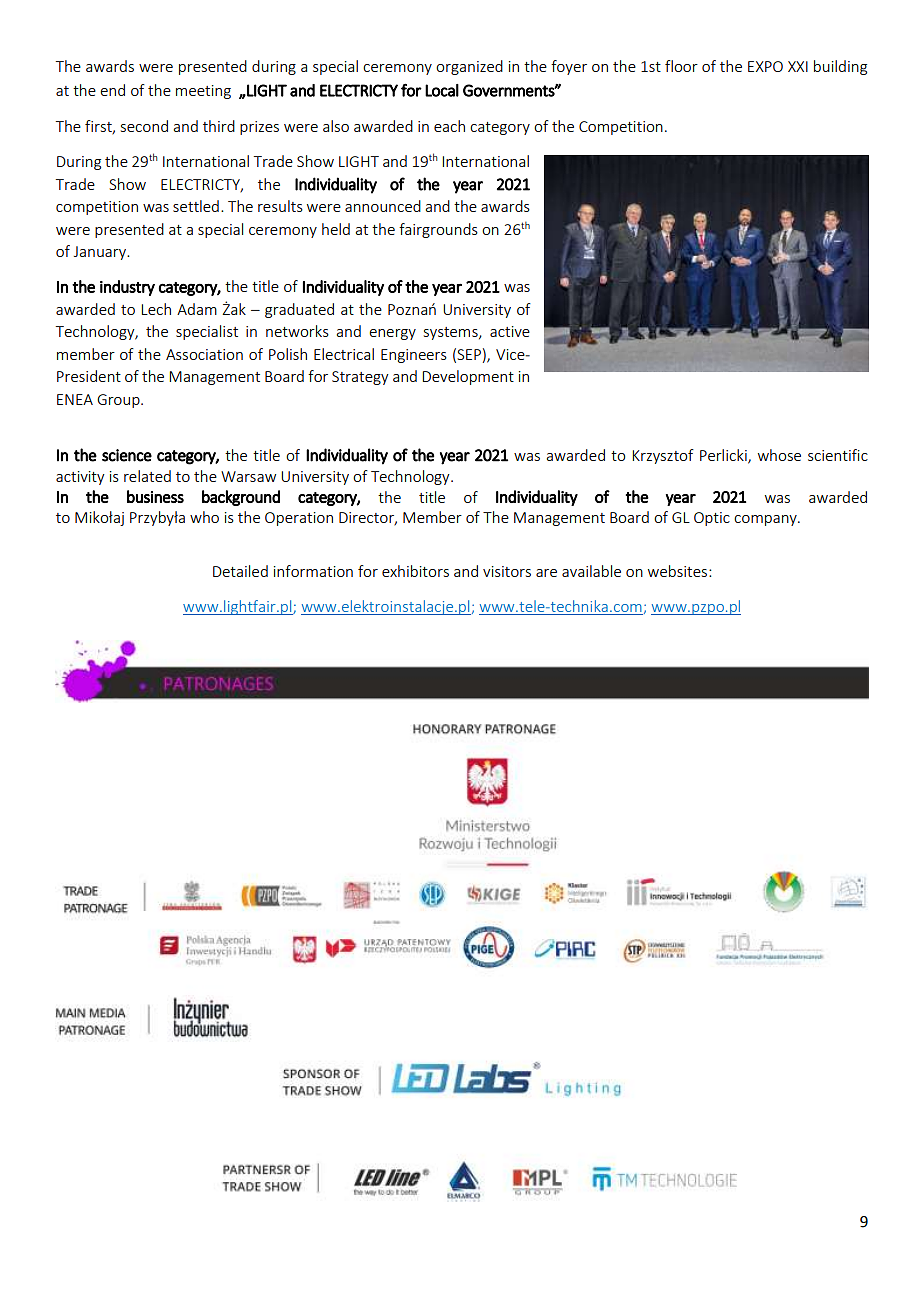  I want to click on Strategy, so click(360, 378).
